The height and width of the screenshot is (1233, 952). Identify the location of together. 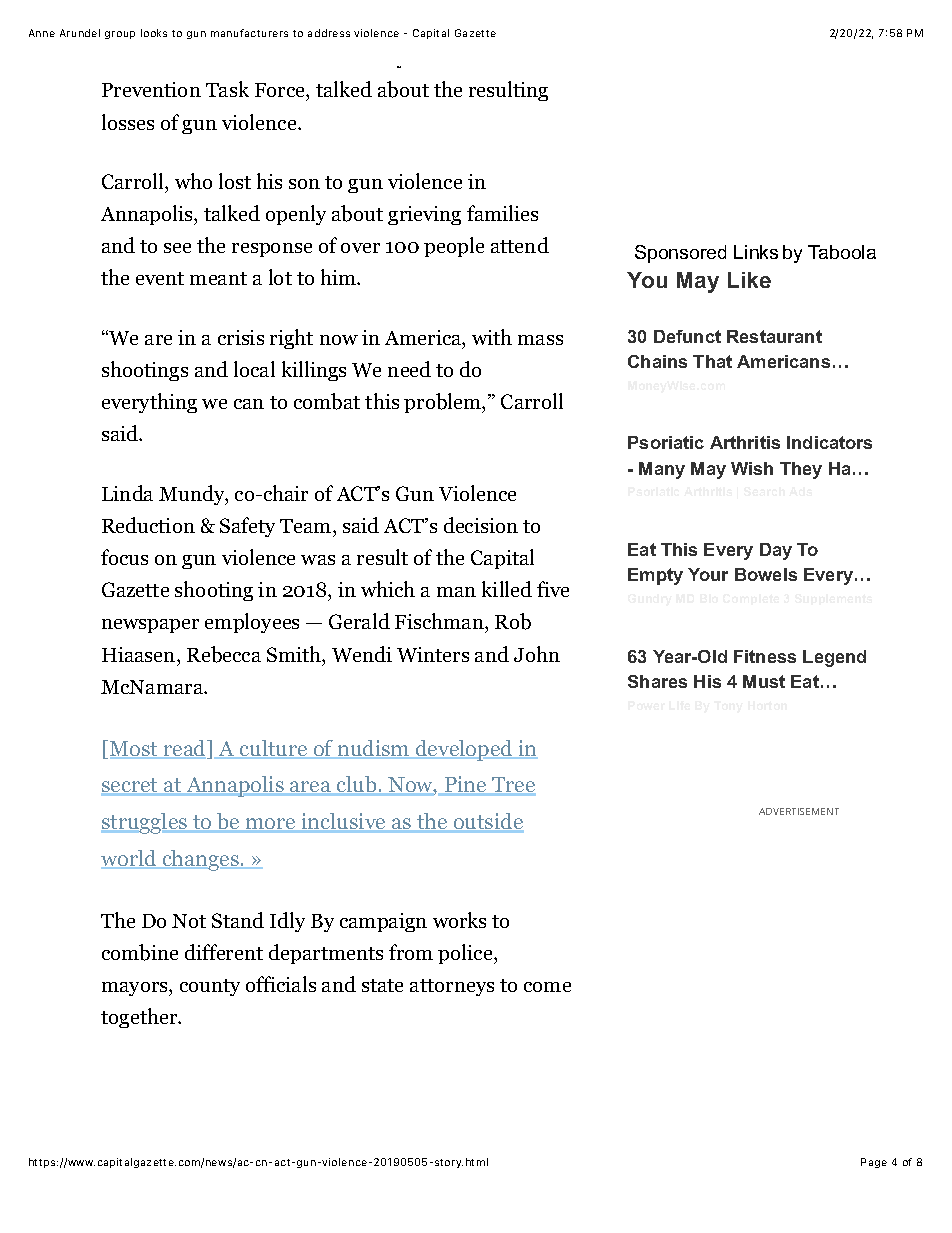
(140, 1018).
